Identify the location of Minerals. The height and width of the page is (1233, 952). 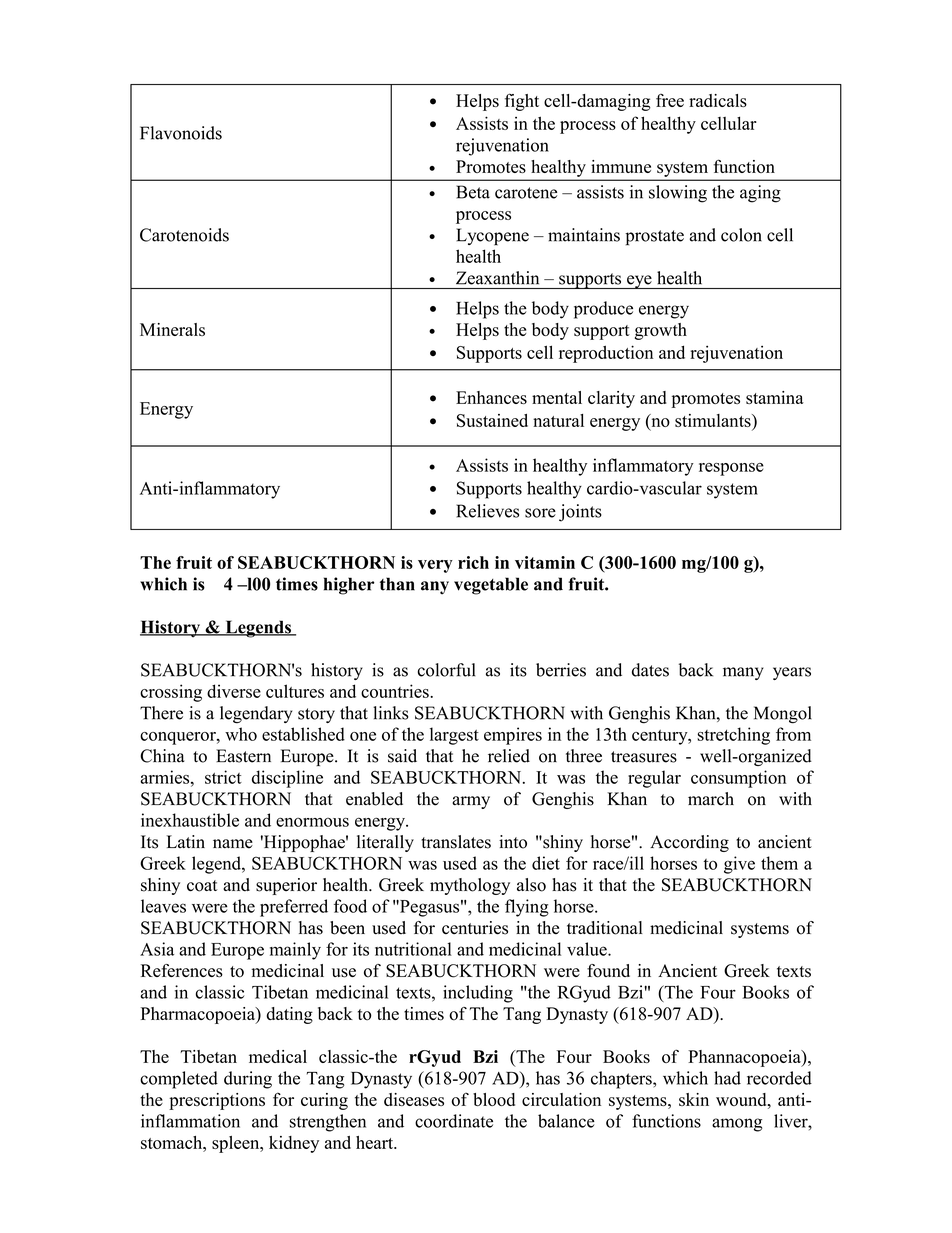
(172, 329).
